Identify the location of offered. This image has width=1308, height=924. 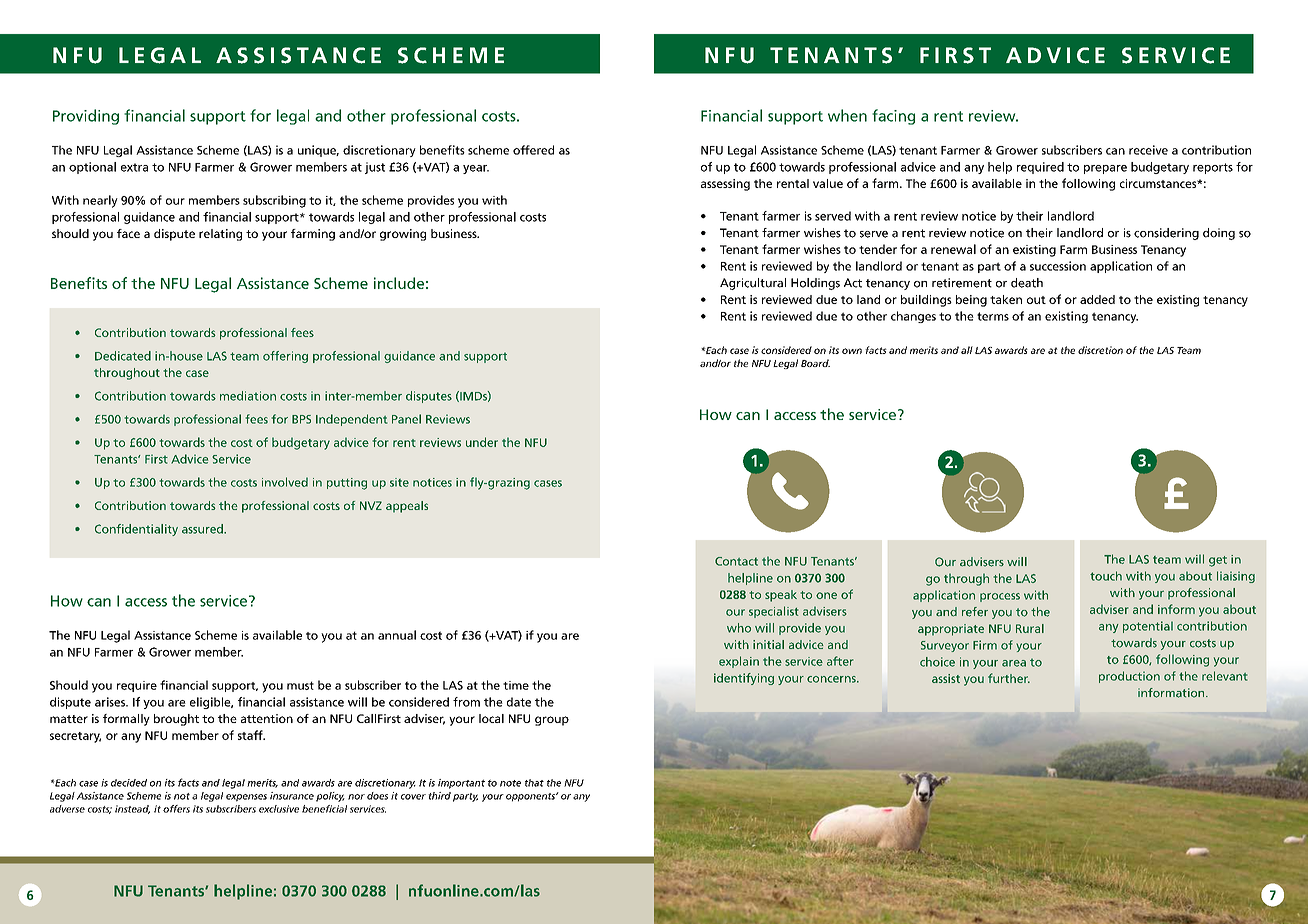
(533, 150).
